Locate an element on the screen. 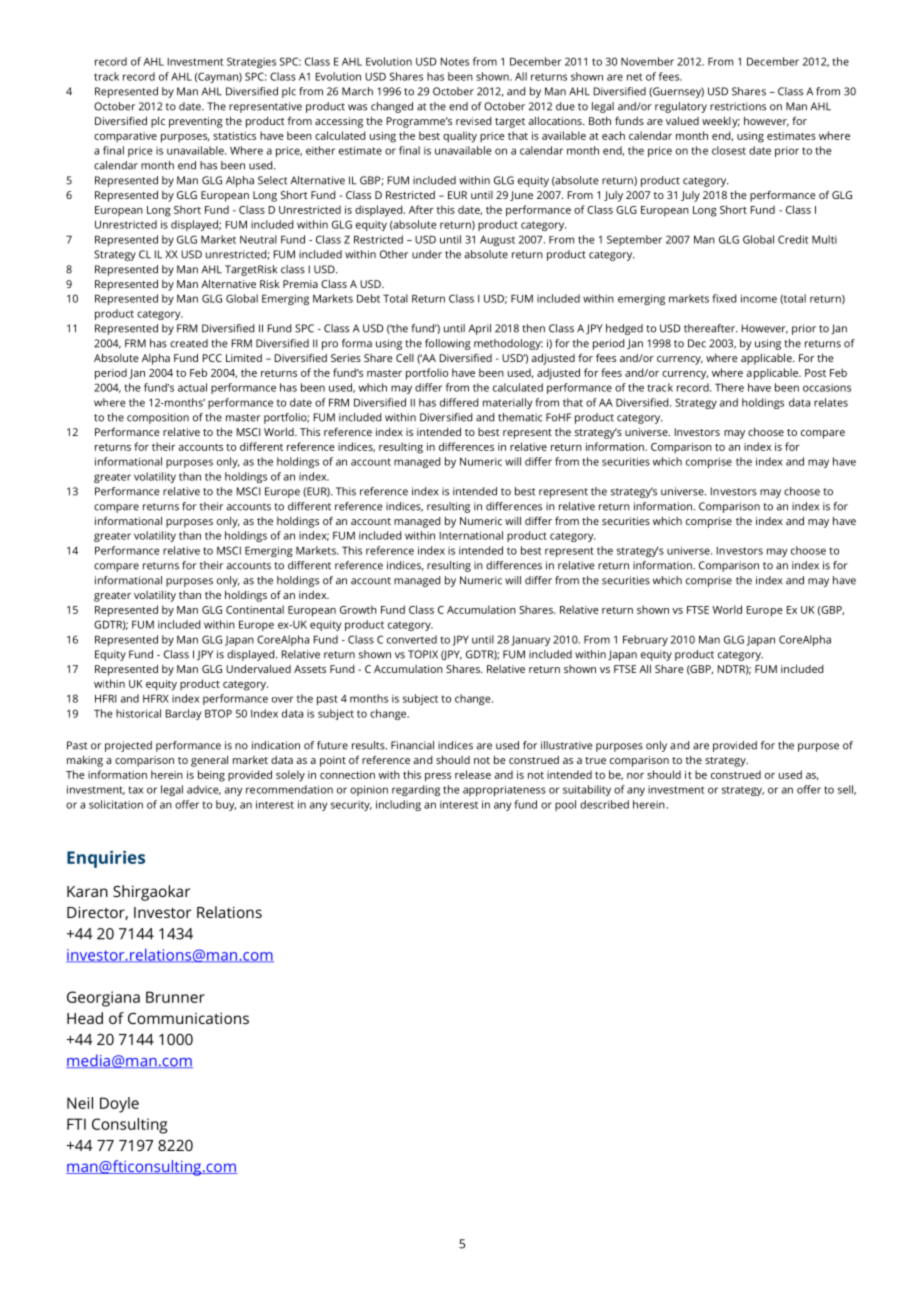 The width and height of the screenshot is (924, 1308). preventing is located at coordinates (196, 122).
